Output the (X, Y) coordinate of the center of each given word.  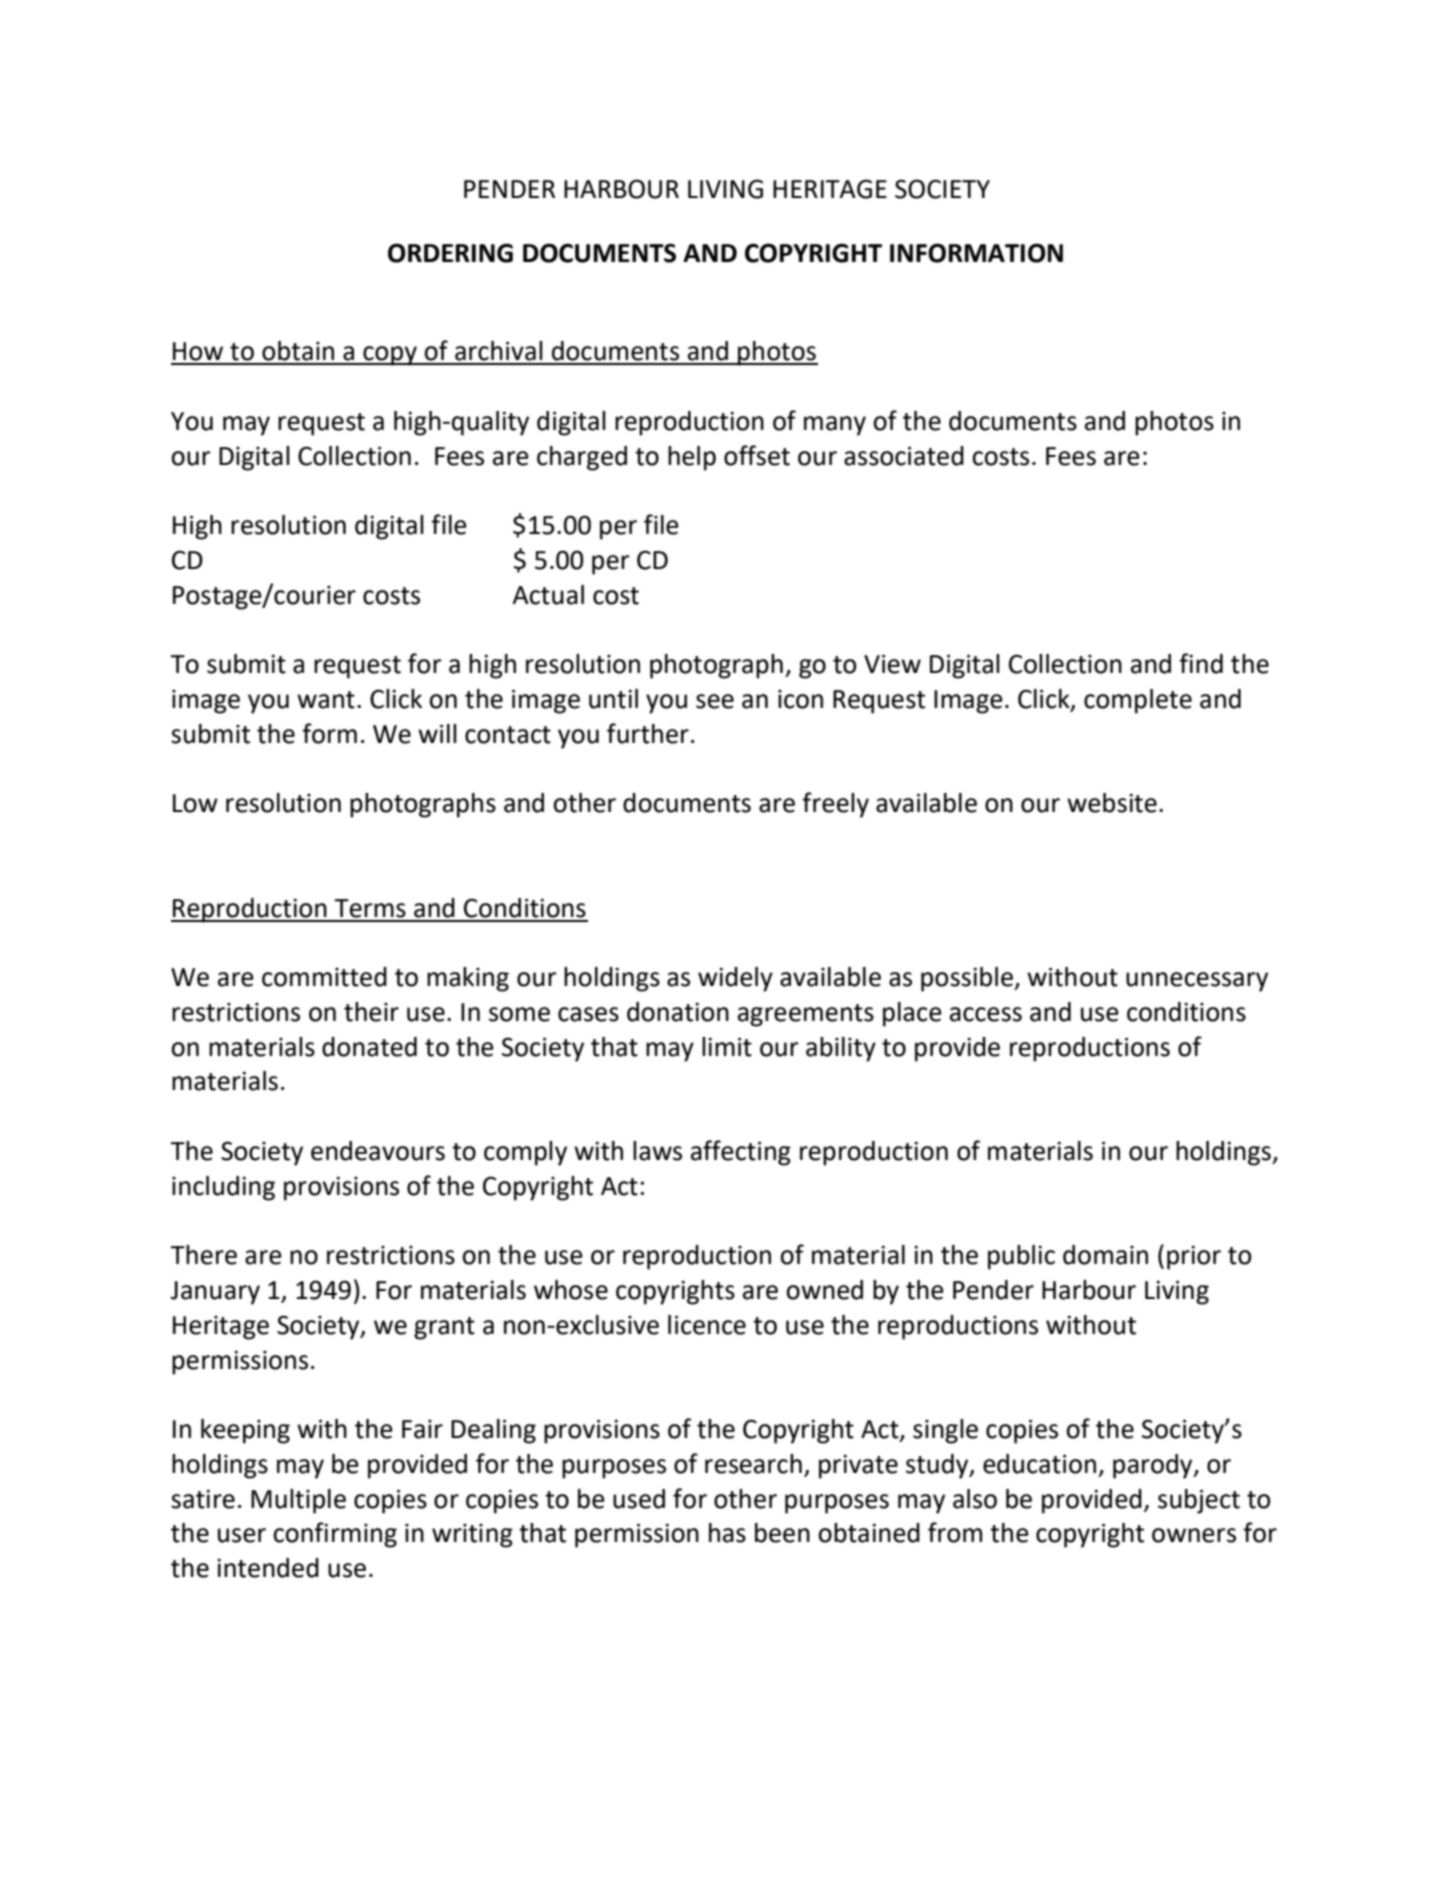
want (326, 700)
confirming (335, 1535)
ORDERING (450, 253)
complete (1138, 701)
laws (657, 1151)
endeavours (378, 1151)
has (727, 1533)
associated (904, 456)
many (835, 426)
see (715, 701)
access (986, 1014)
